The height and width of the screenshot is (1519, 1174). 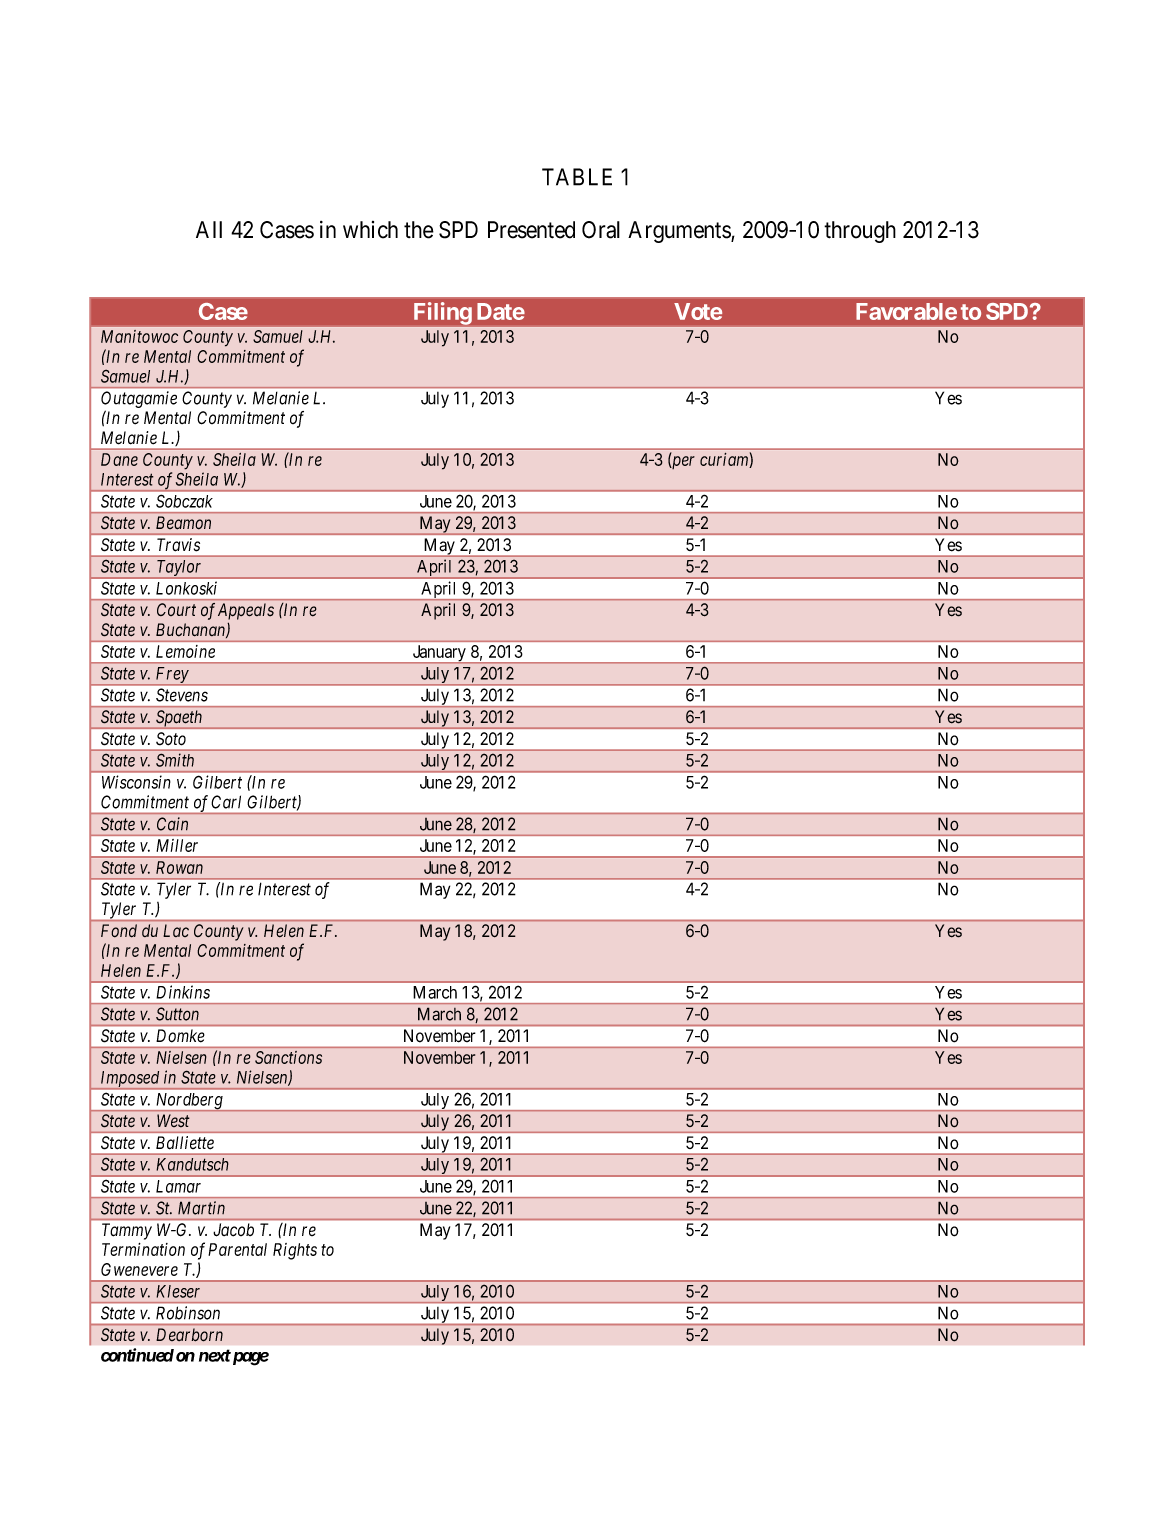 I want to click on Carl, so click(x=226, y=802).
